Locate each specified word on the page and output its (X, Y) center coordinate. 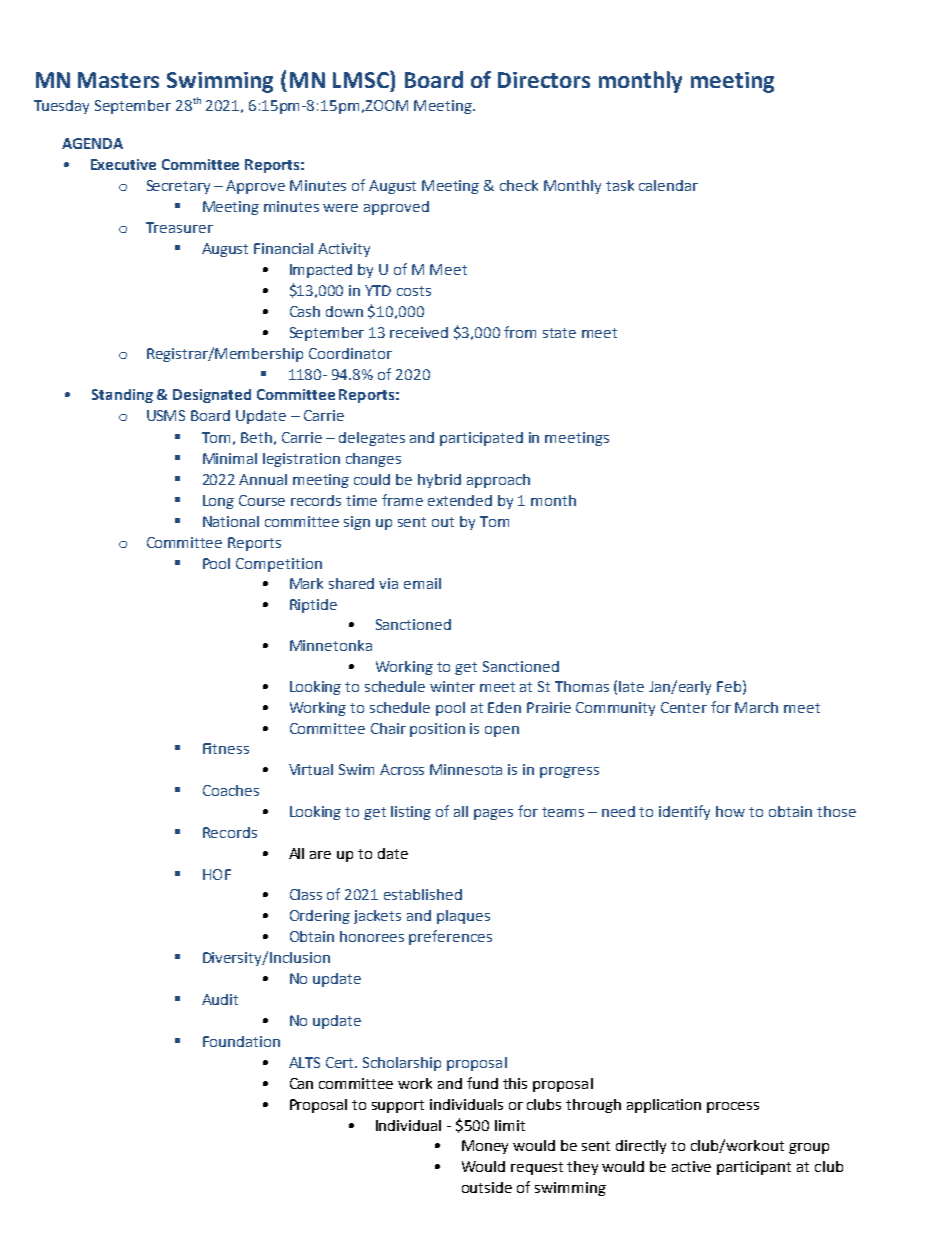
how (730, 811)
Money (485, 1147)
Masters (118, 80)
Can (301, 1083)
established (423, 894)
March (756, 707)
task (620, 185)
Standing (122, 396)
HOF (217, 874)
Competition (279, 565)
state (559, 333)
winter (452, 686)
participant (754, 1168)
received (419, 332)
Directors (544, 80)
